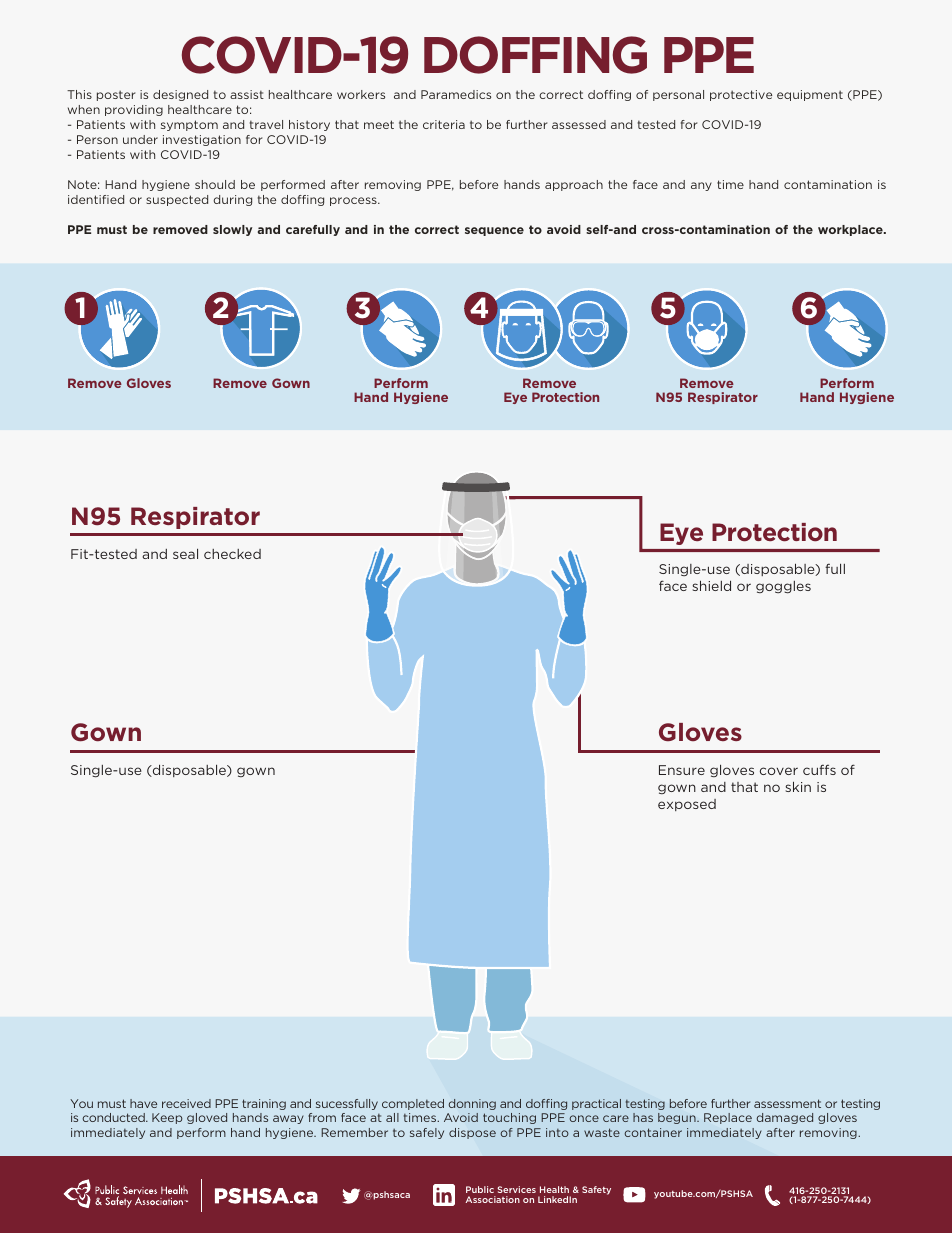 The image size is (952, 1233). What do you see at coordinates (444, 124) in the image?
I see `criteria` at bounding box center [444, 124].
